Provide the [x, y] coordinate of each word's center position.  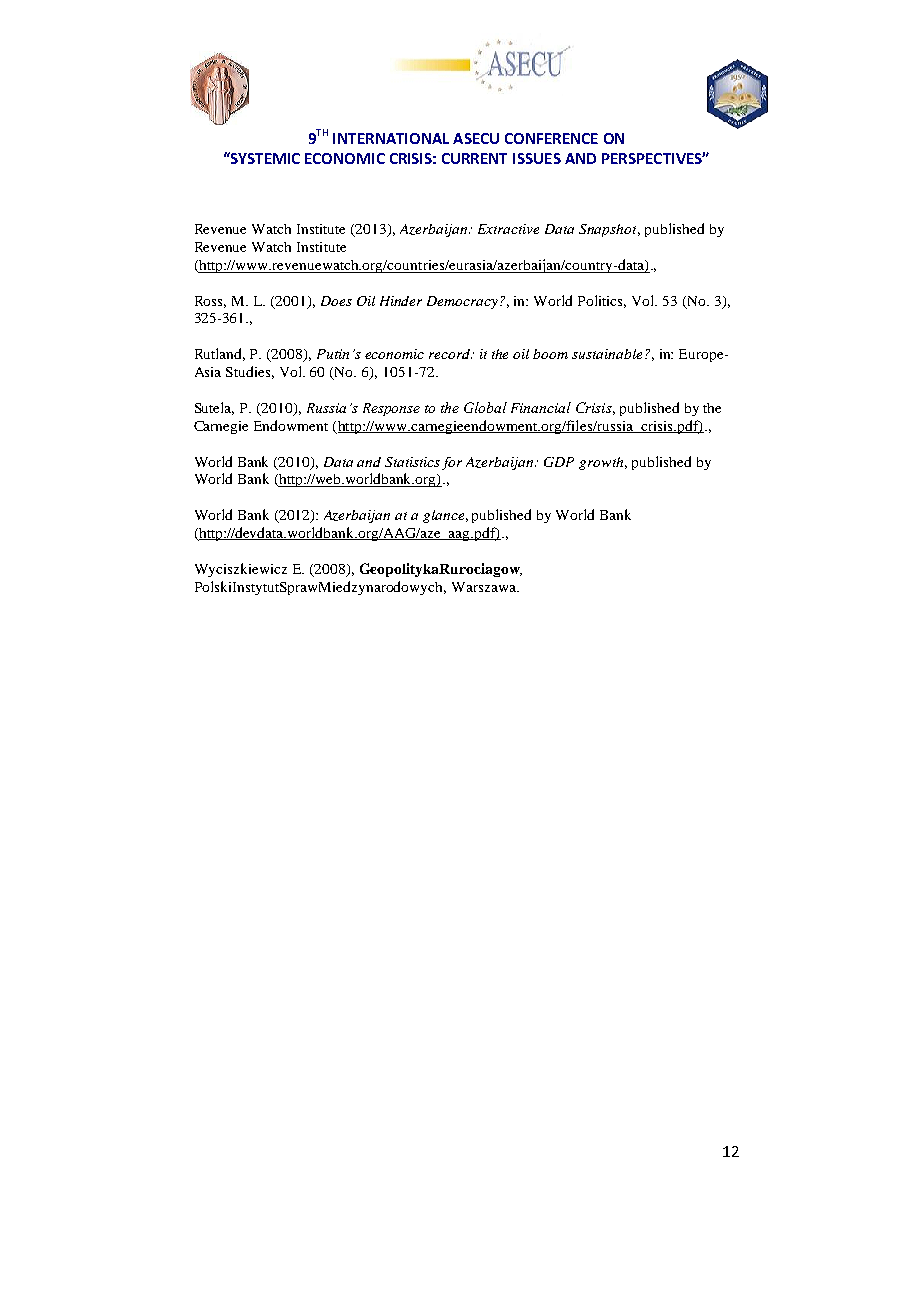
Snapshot [609, 230]
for [452, 463]
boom [550, 354]
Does [336, 301]
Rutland [220, 354]
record [450, 354]
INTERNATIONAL [391, 138]
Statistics [412, 462]
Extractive [508, 229]
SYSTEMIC [264, 158]
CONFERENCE [551, 138]
